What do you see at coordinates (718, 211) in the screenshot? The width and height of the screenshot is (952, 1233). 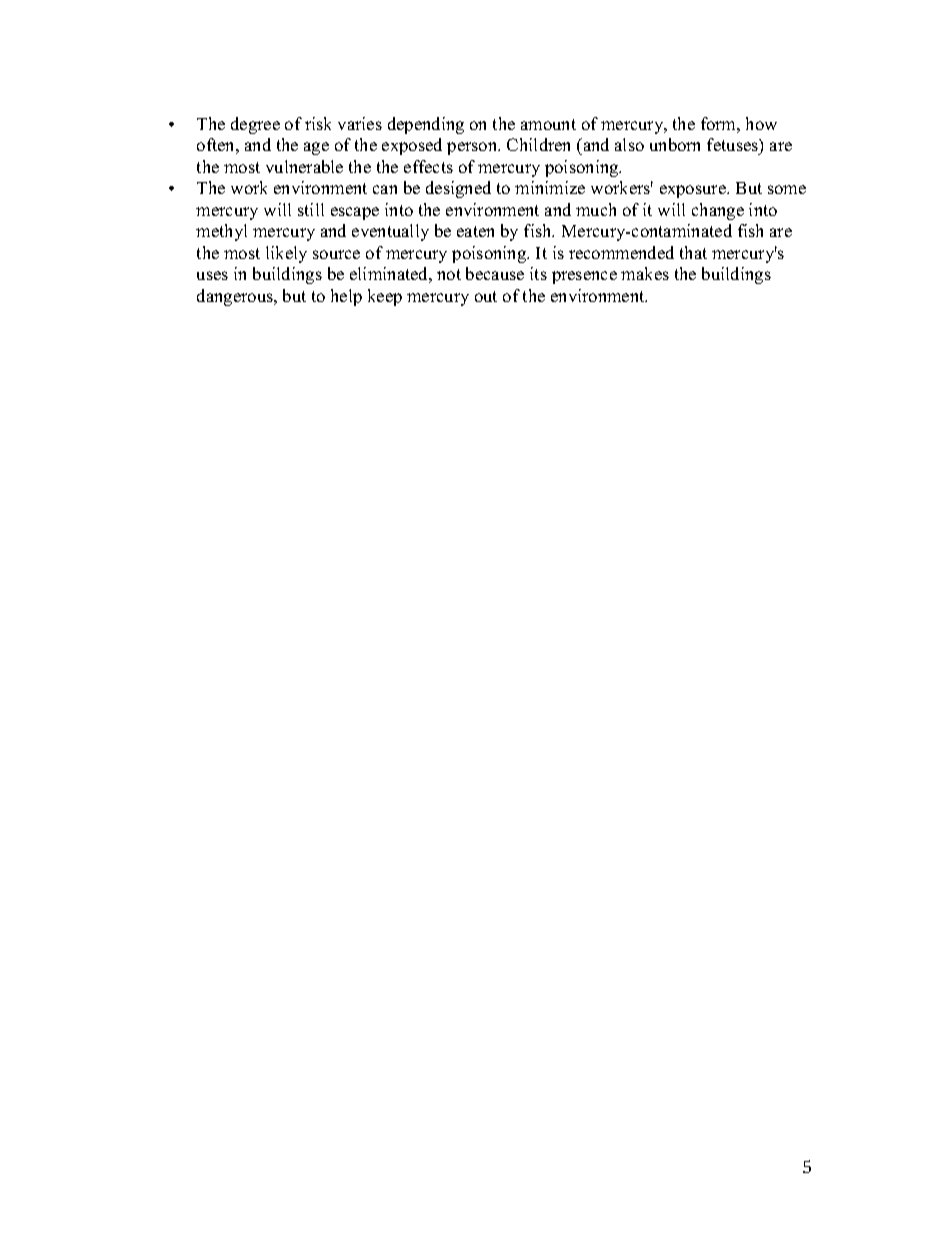 I see `change` at bounding box center [718, 211].
